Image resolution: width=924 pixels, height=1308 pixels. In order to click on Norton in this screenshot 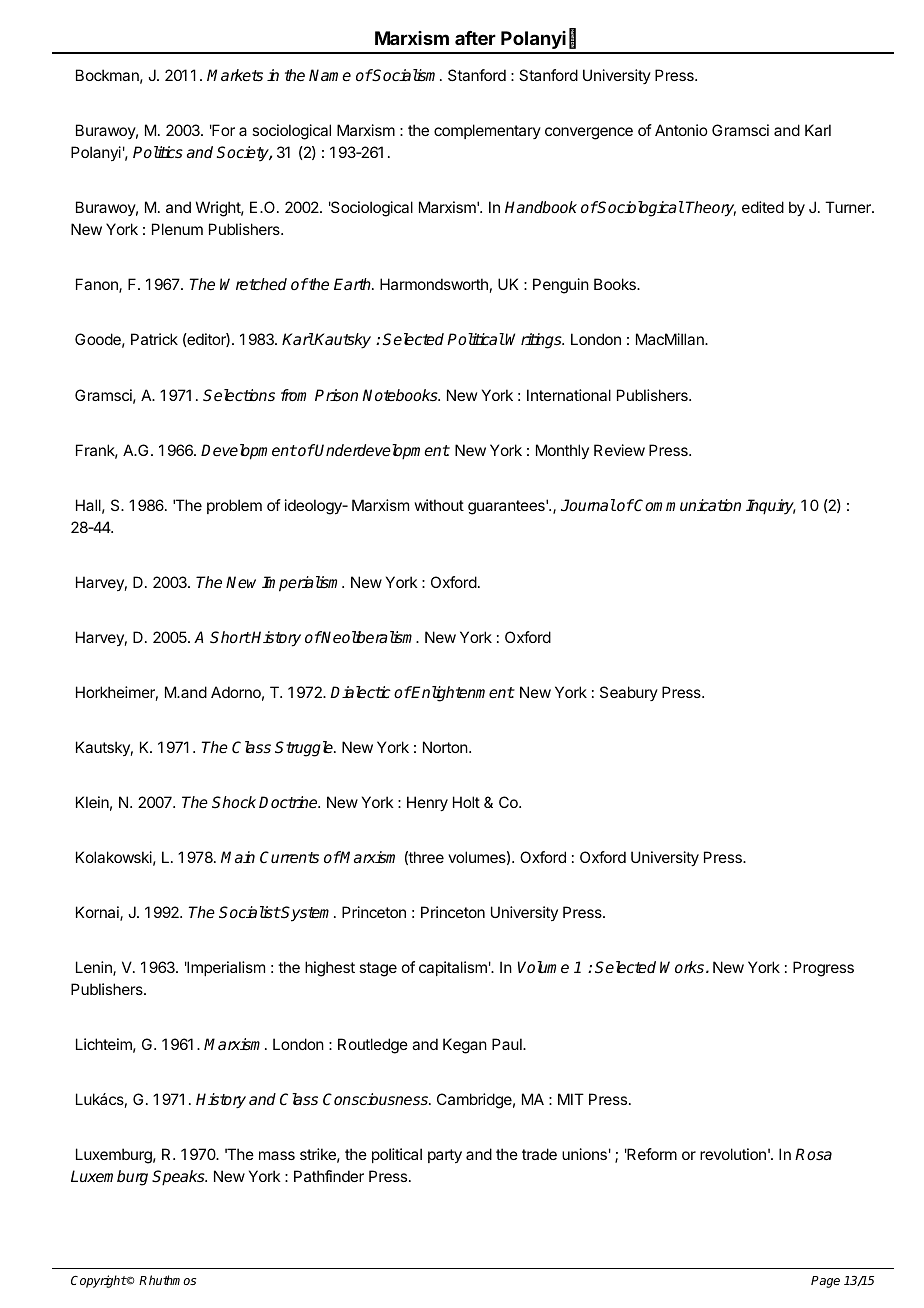, I will do `click(446, 747)`.
